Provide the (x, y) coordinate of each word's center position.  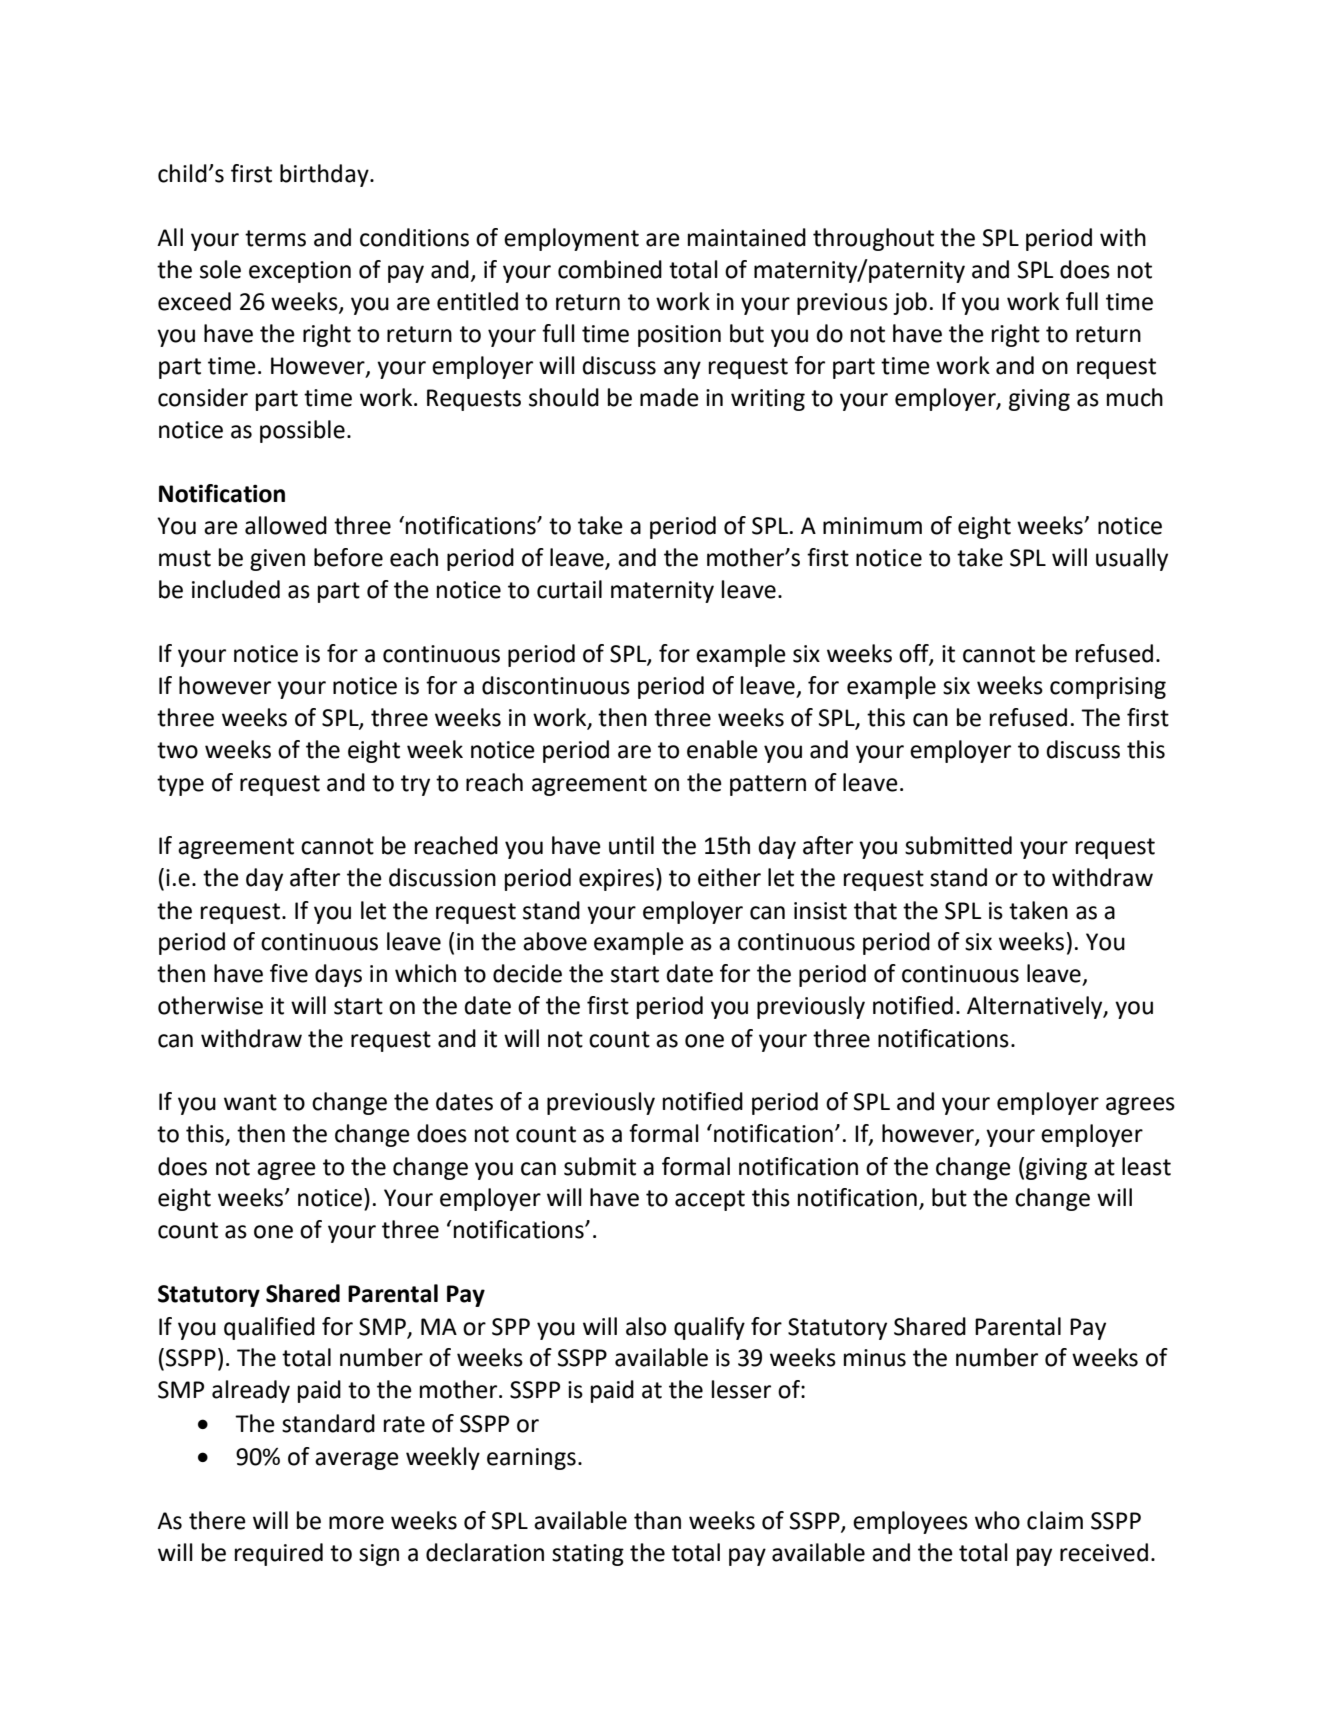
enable (722, 749)
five (289, 973)
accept (710, 1200)
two (177, 750)
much (1135, 397)
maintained (747, 237)
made (669, 397)
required (279, 1554)
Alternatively (1036, 1007)
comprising (1108, 688)
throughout (873, 239)
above (555, 941)
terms (275, 238)
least (1146, 1166)
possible (302, 431)
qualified (269, 1328)
